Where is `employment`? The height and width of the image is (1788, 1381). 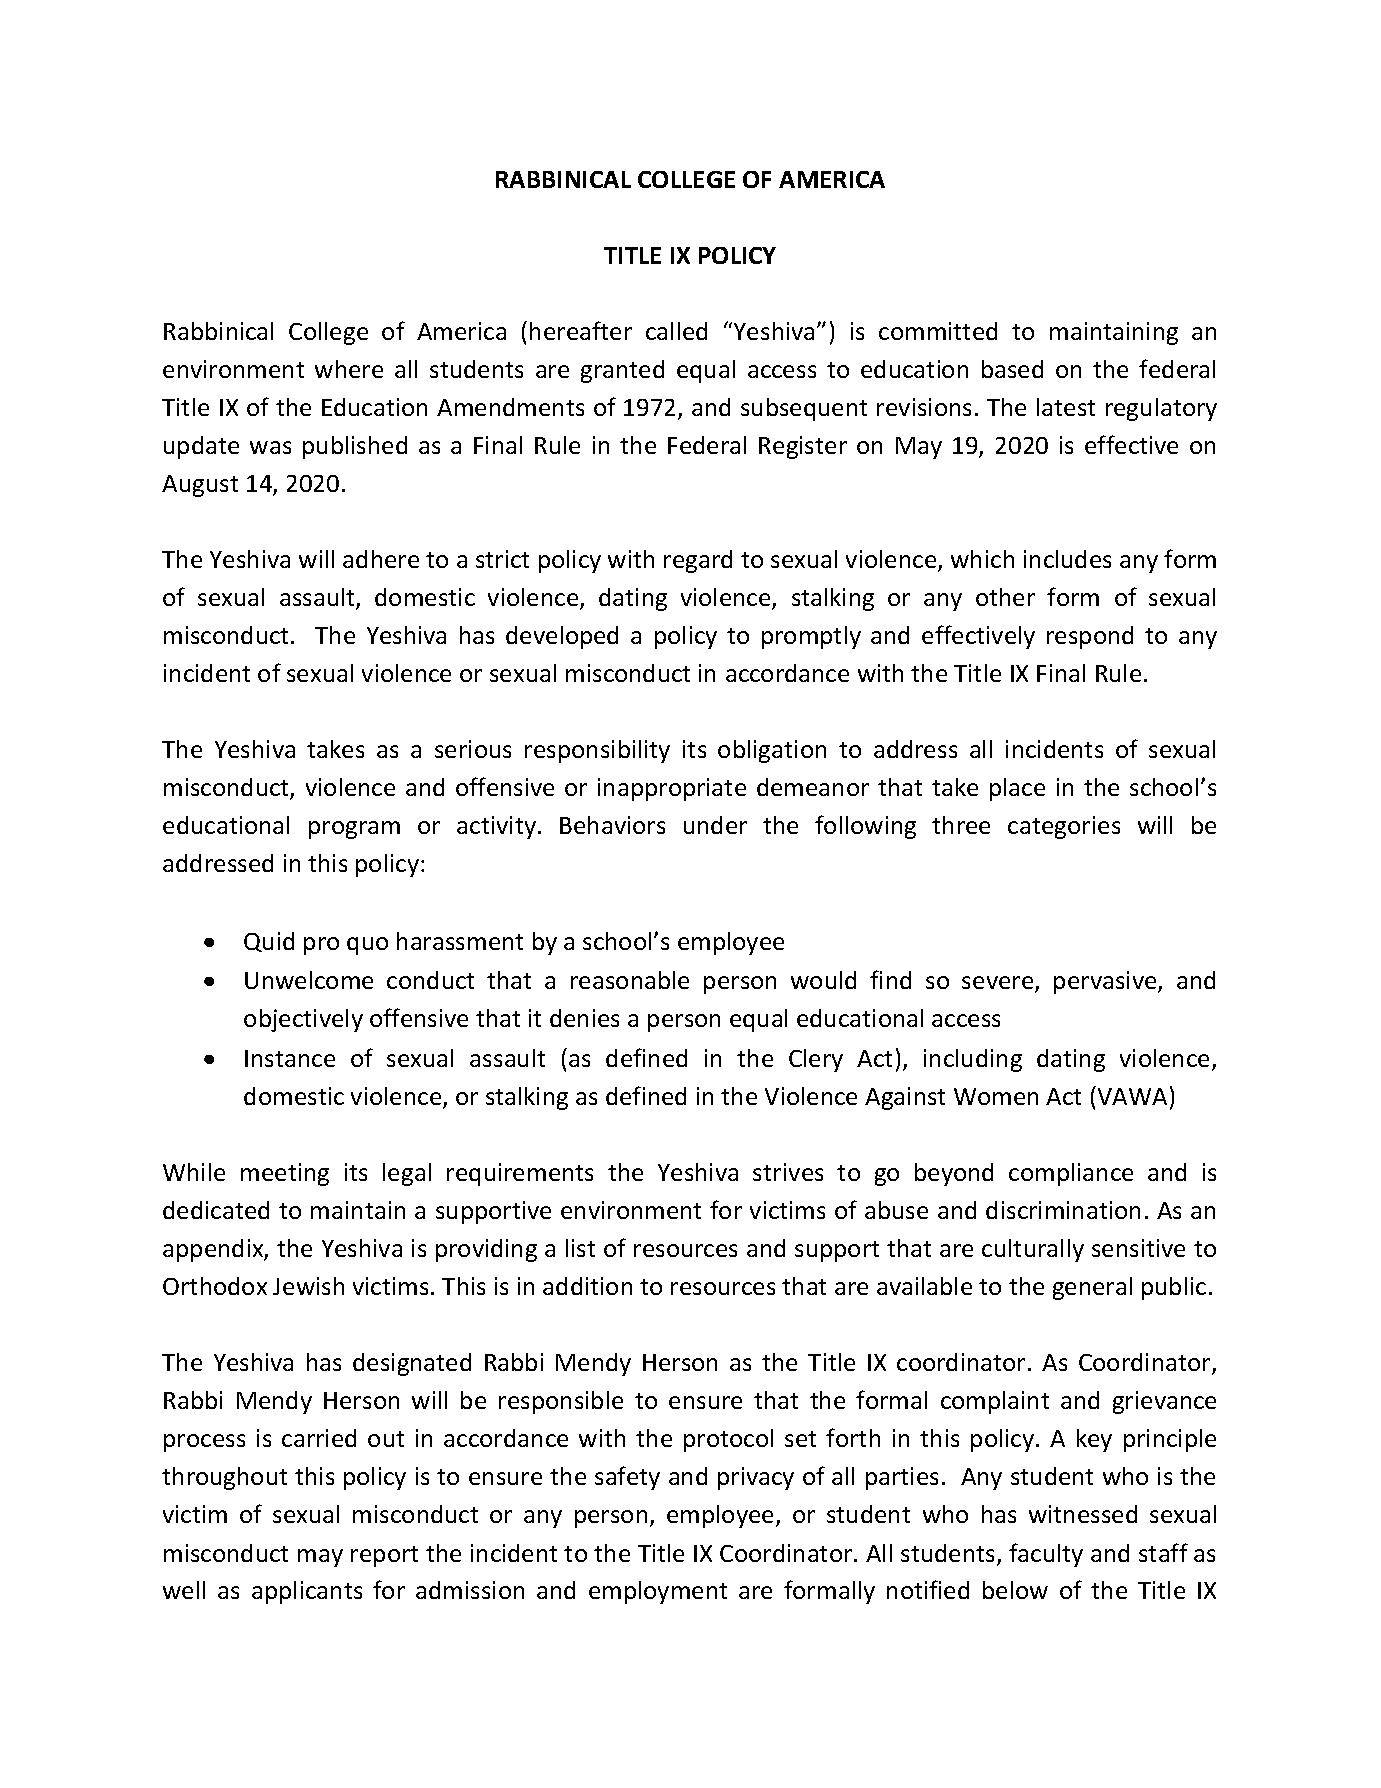
employment is located at coordinates (658, 1592).
